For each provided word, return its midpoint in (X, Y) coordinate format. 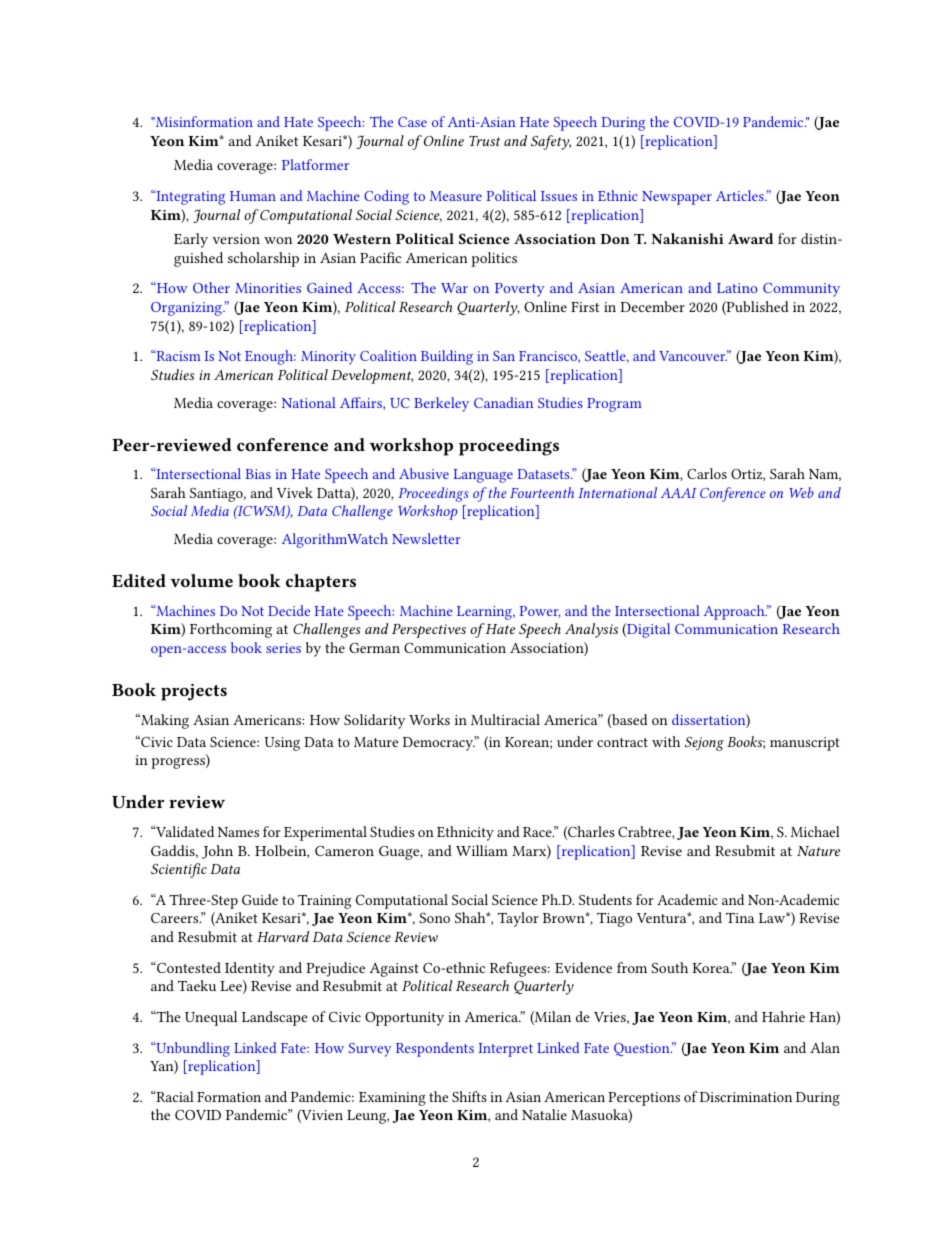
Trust (484, 141)
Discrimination (746, 1097)
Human (253, 196)
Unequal (211, 1018)
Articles (741, 195)
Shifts (469, 1096)
